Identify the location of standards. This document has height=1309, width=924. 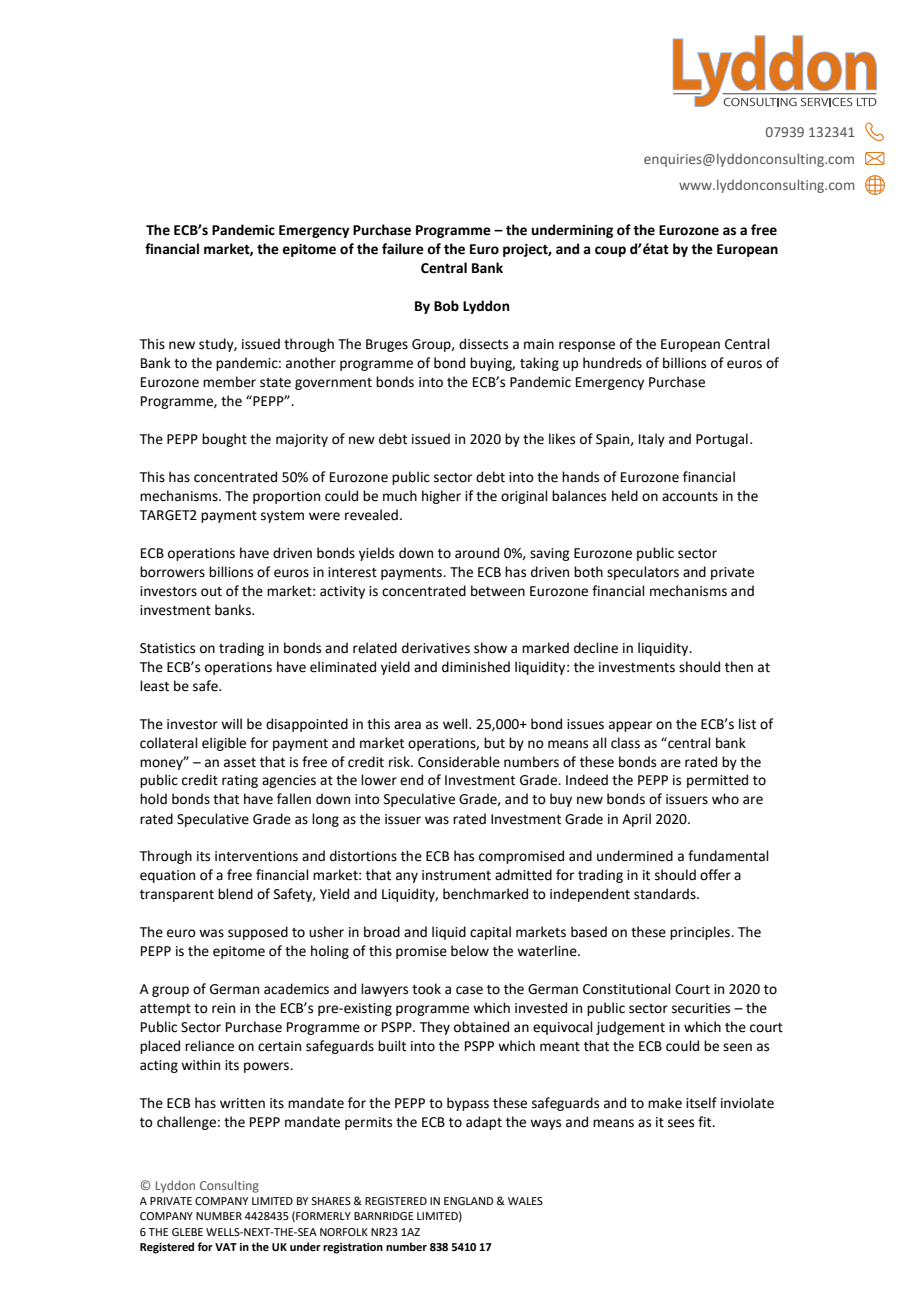
(666, 894).
